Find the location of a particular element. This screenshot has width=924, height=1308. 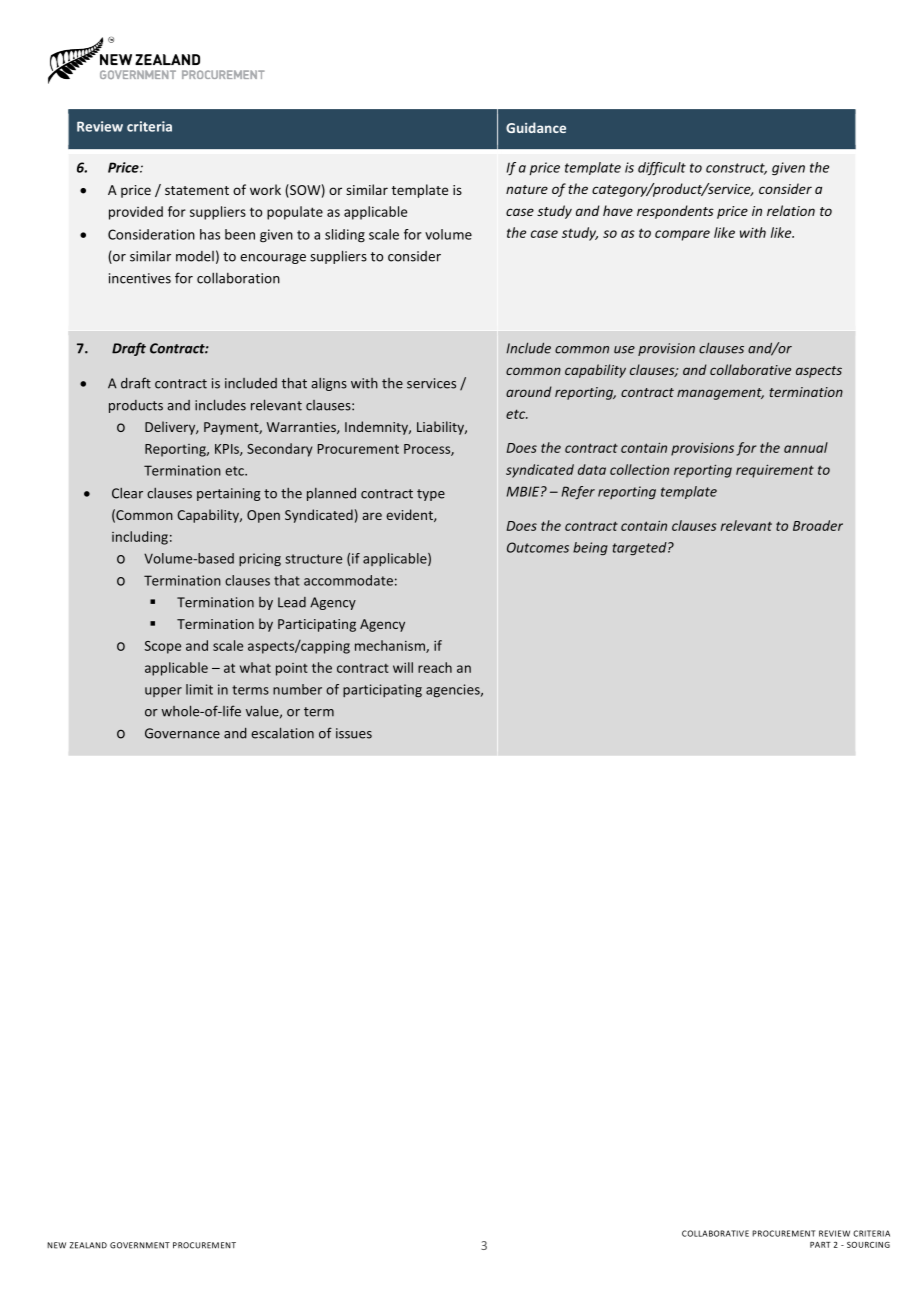

statement is located at coordinates (197, 190).
